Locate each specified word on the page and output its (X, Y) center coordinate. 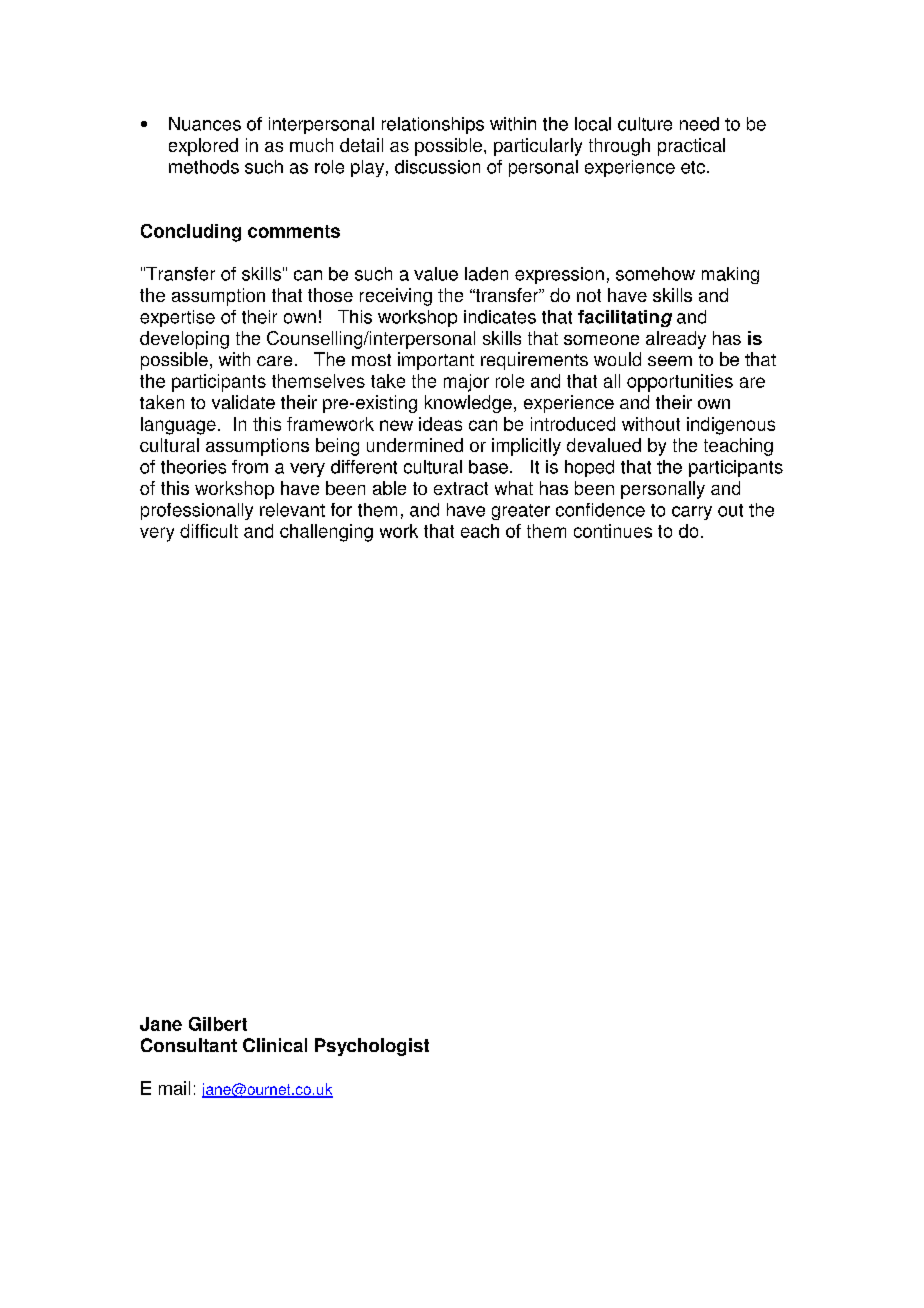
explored (203, 147)
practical (691, 147)
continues (613, 531)
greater (521, 512)
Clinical (275, 1045)
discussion (437, 167)
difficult (209, 531)
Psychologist (372, 1047)
